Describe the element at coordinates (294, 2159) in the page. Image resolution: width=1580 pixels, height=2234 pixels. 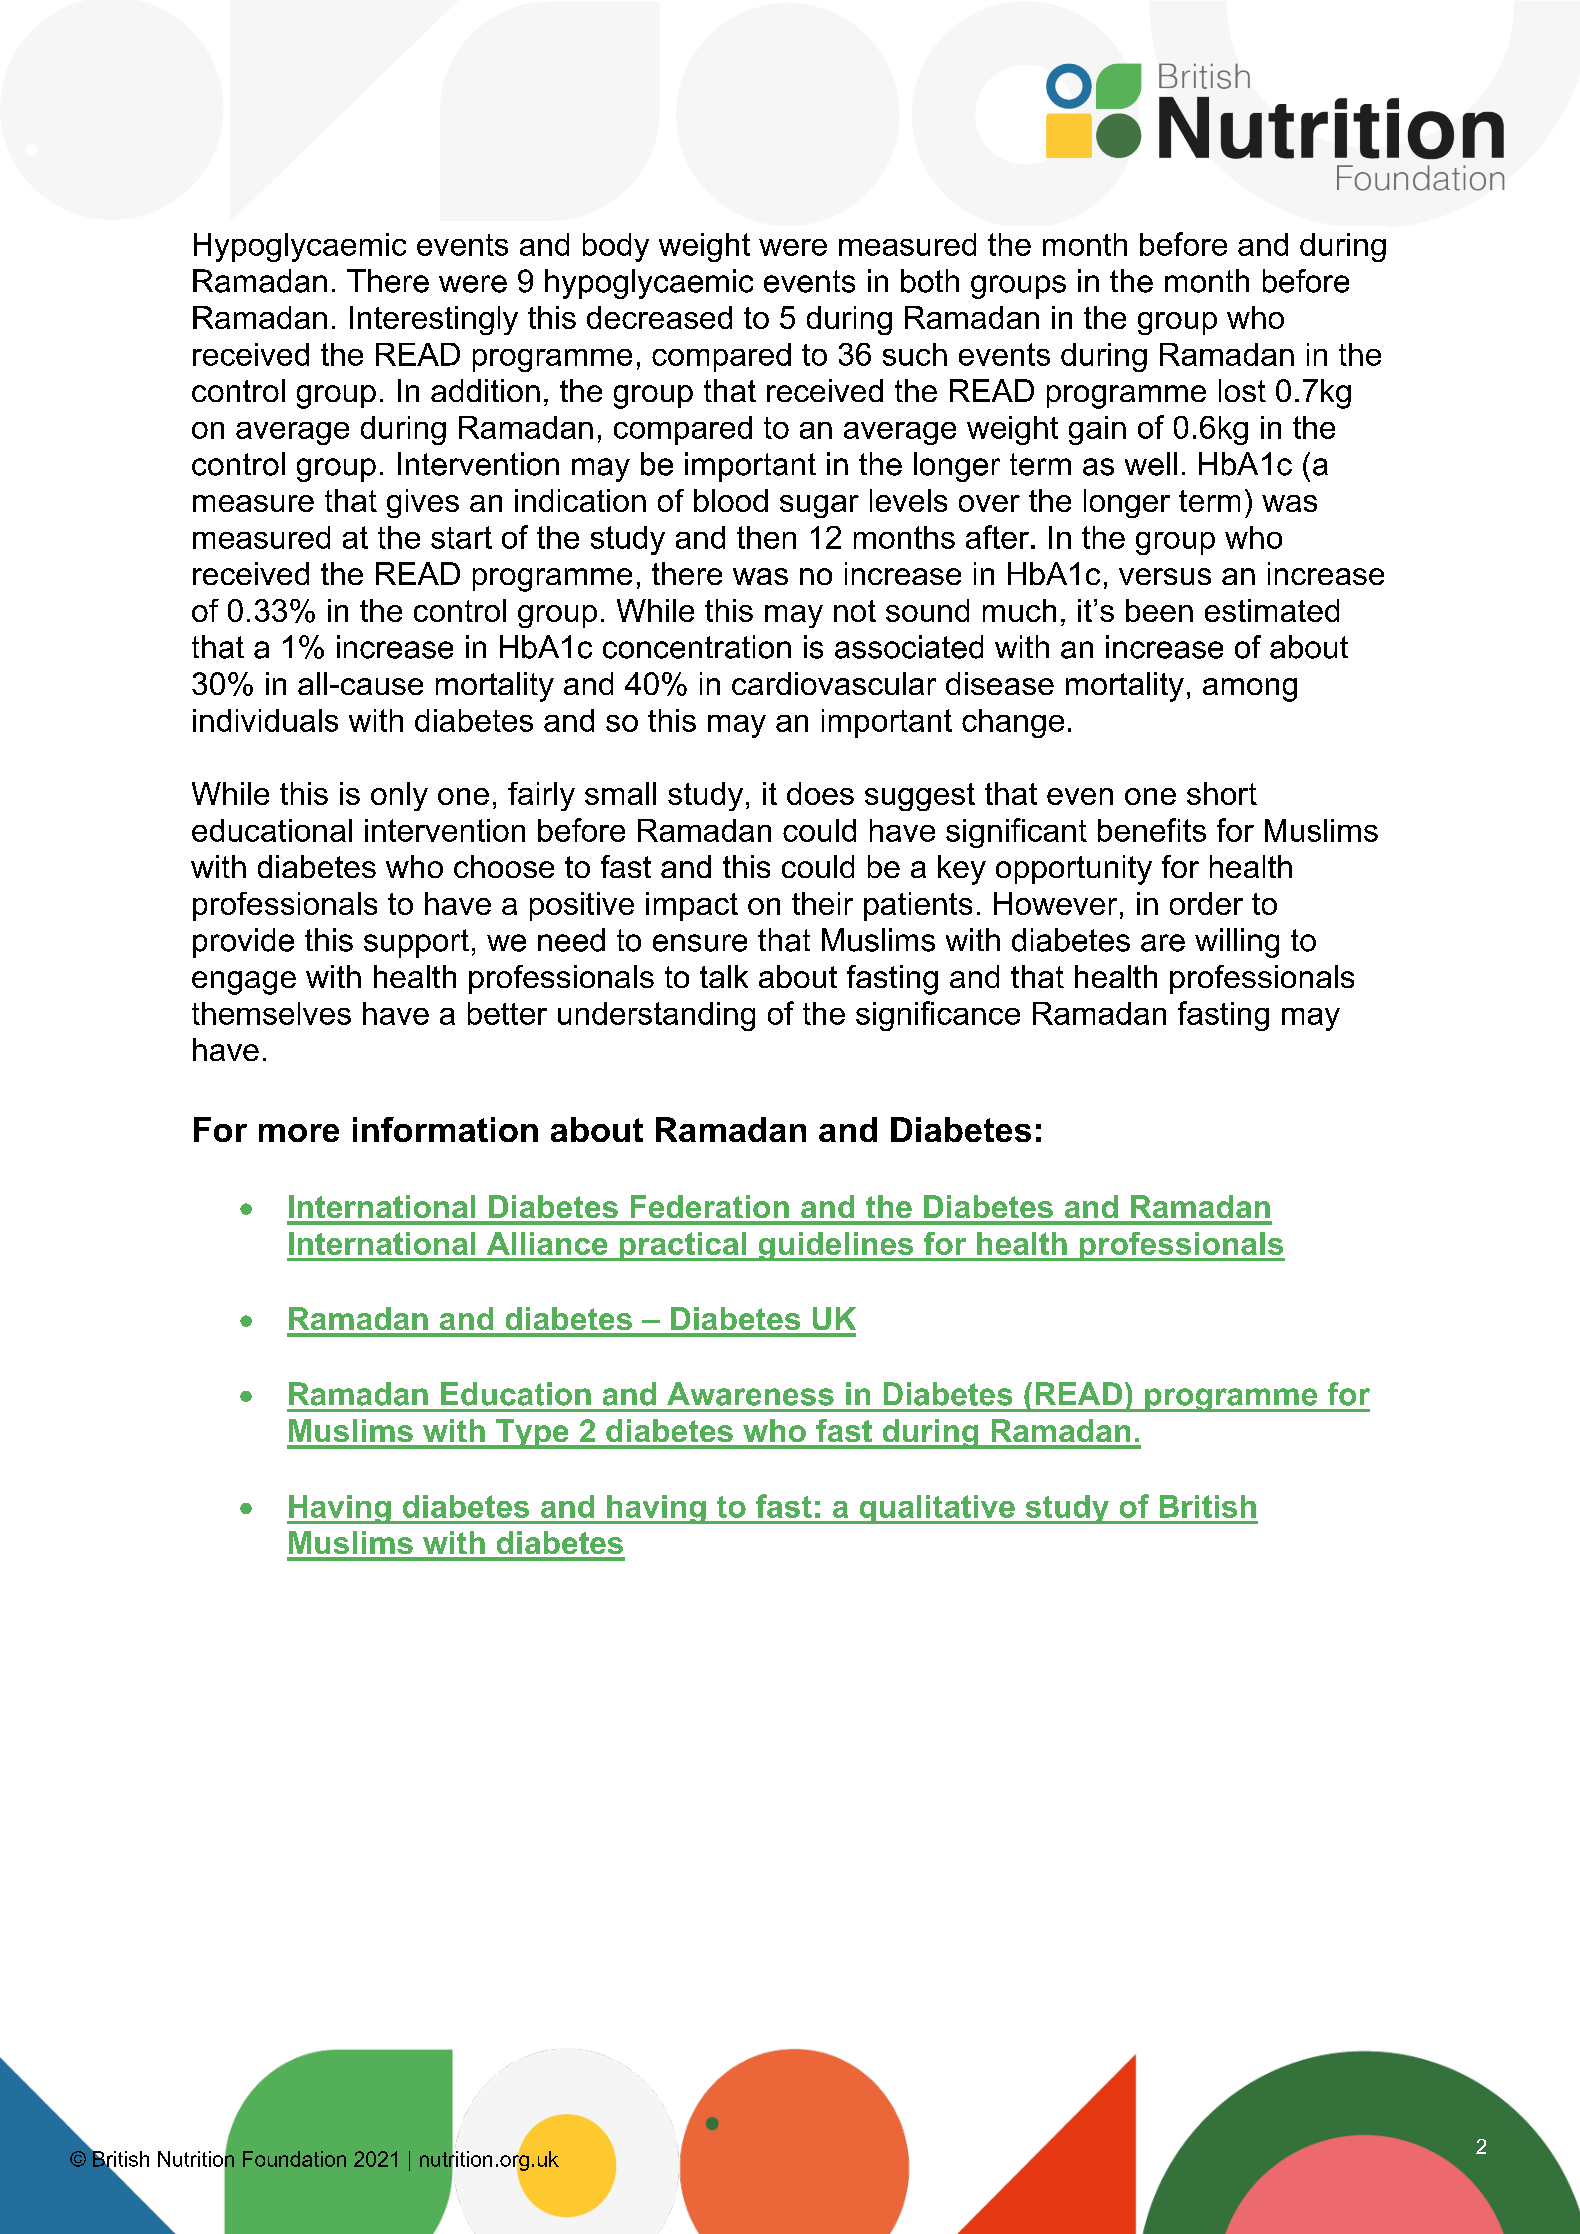
I see `Foundation` at that location.
